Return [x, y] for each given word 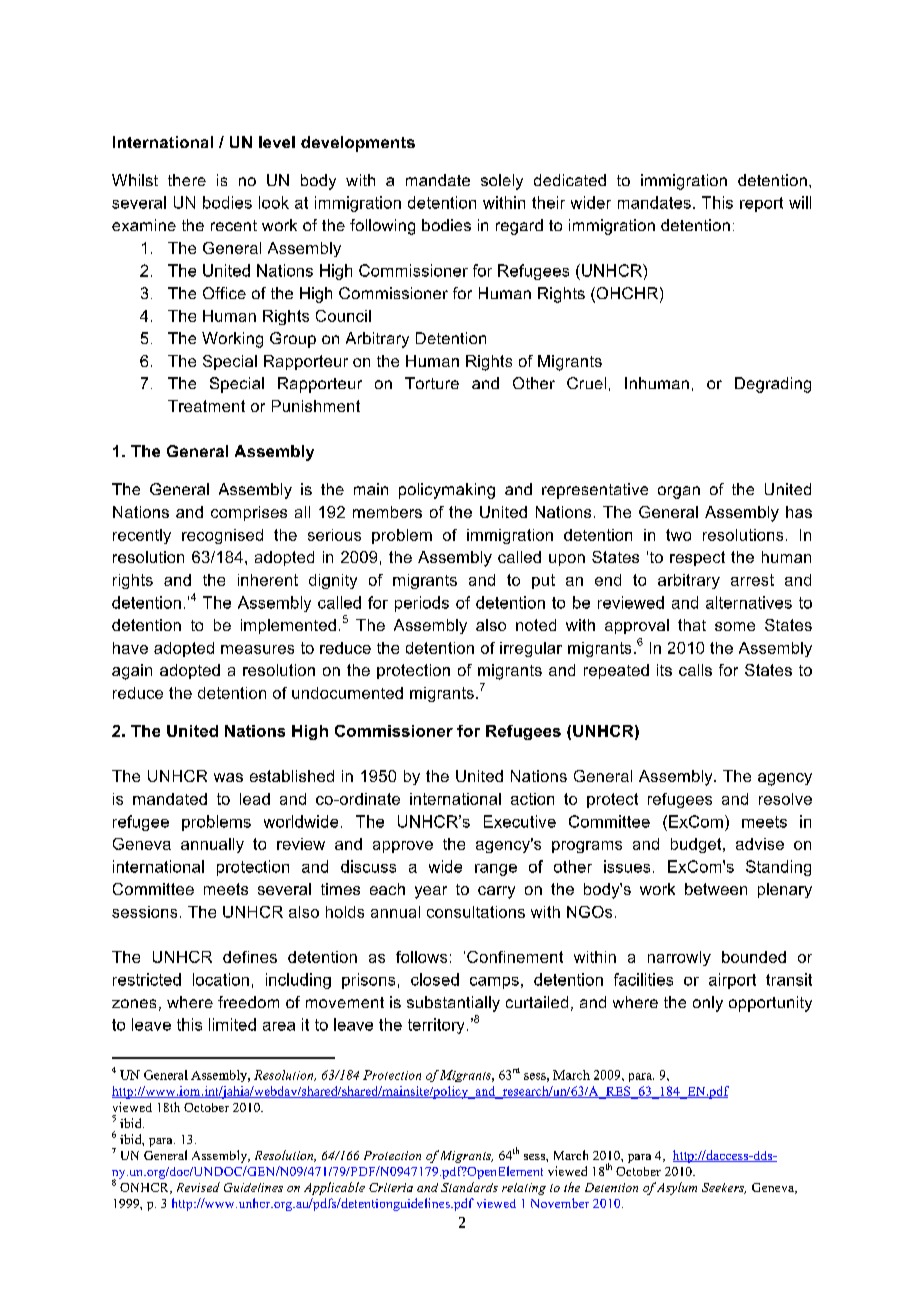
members [387, 512]
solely [502, 182]
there [187, 180]
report [761, 204]
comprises [249, 513]
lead [255, 799]
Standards [469, 1187]
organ [679, 492]
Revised [198, 1187]
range [496, 870]
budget [697, 845]
